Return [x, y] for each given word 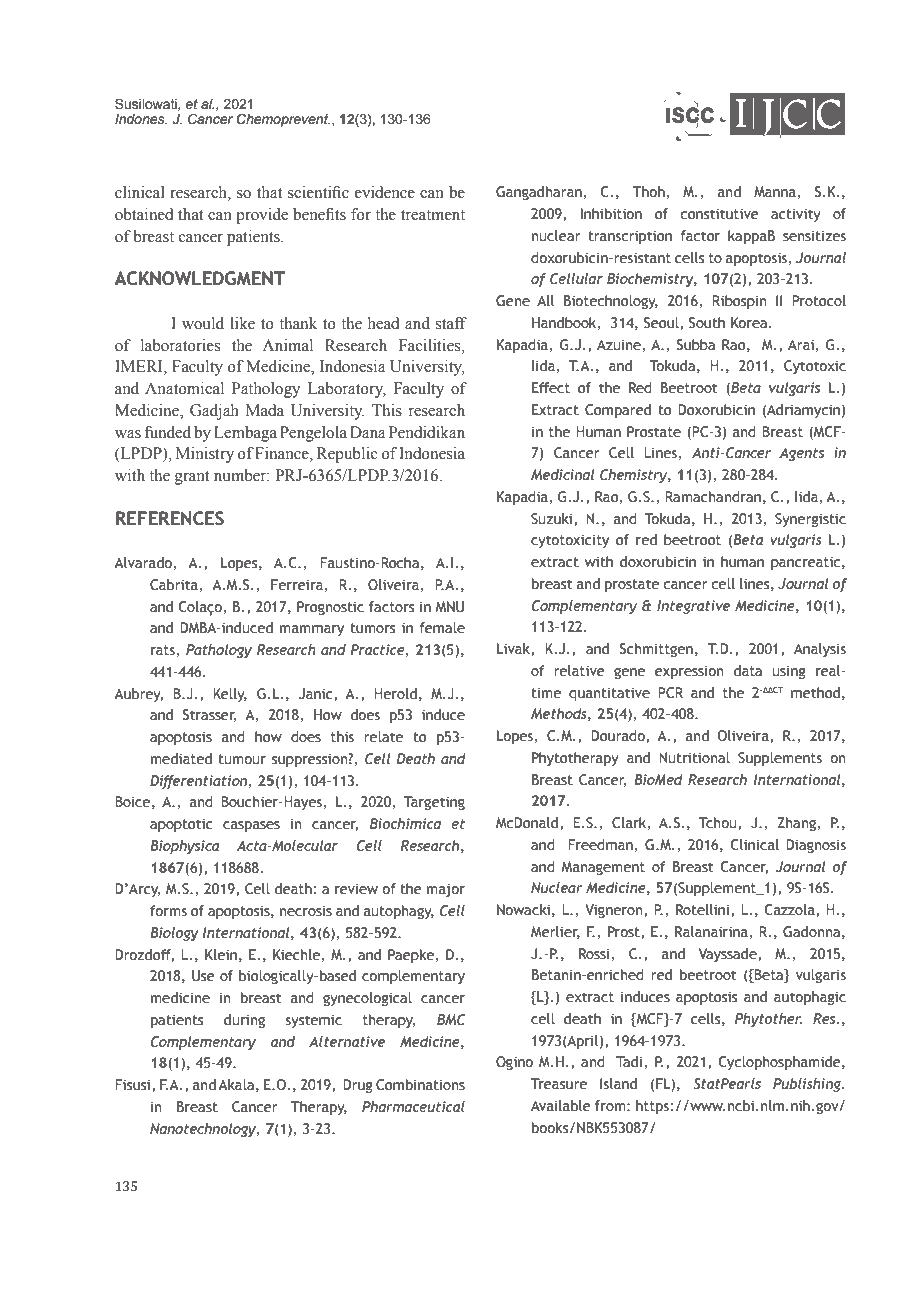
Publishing [808, 1085]
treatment [433, 215]
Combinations [420, 1085]
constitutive [719, 214]
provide [262, 216]
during [244, 1021]
